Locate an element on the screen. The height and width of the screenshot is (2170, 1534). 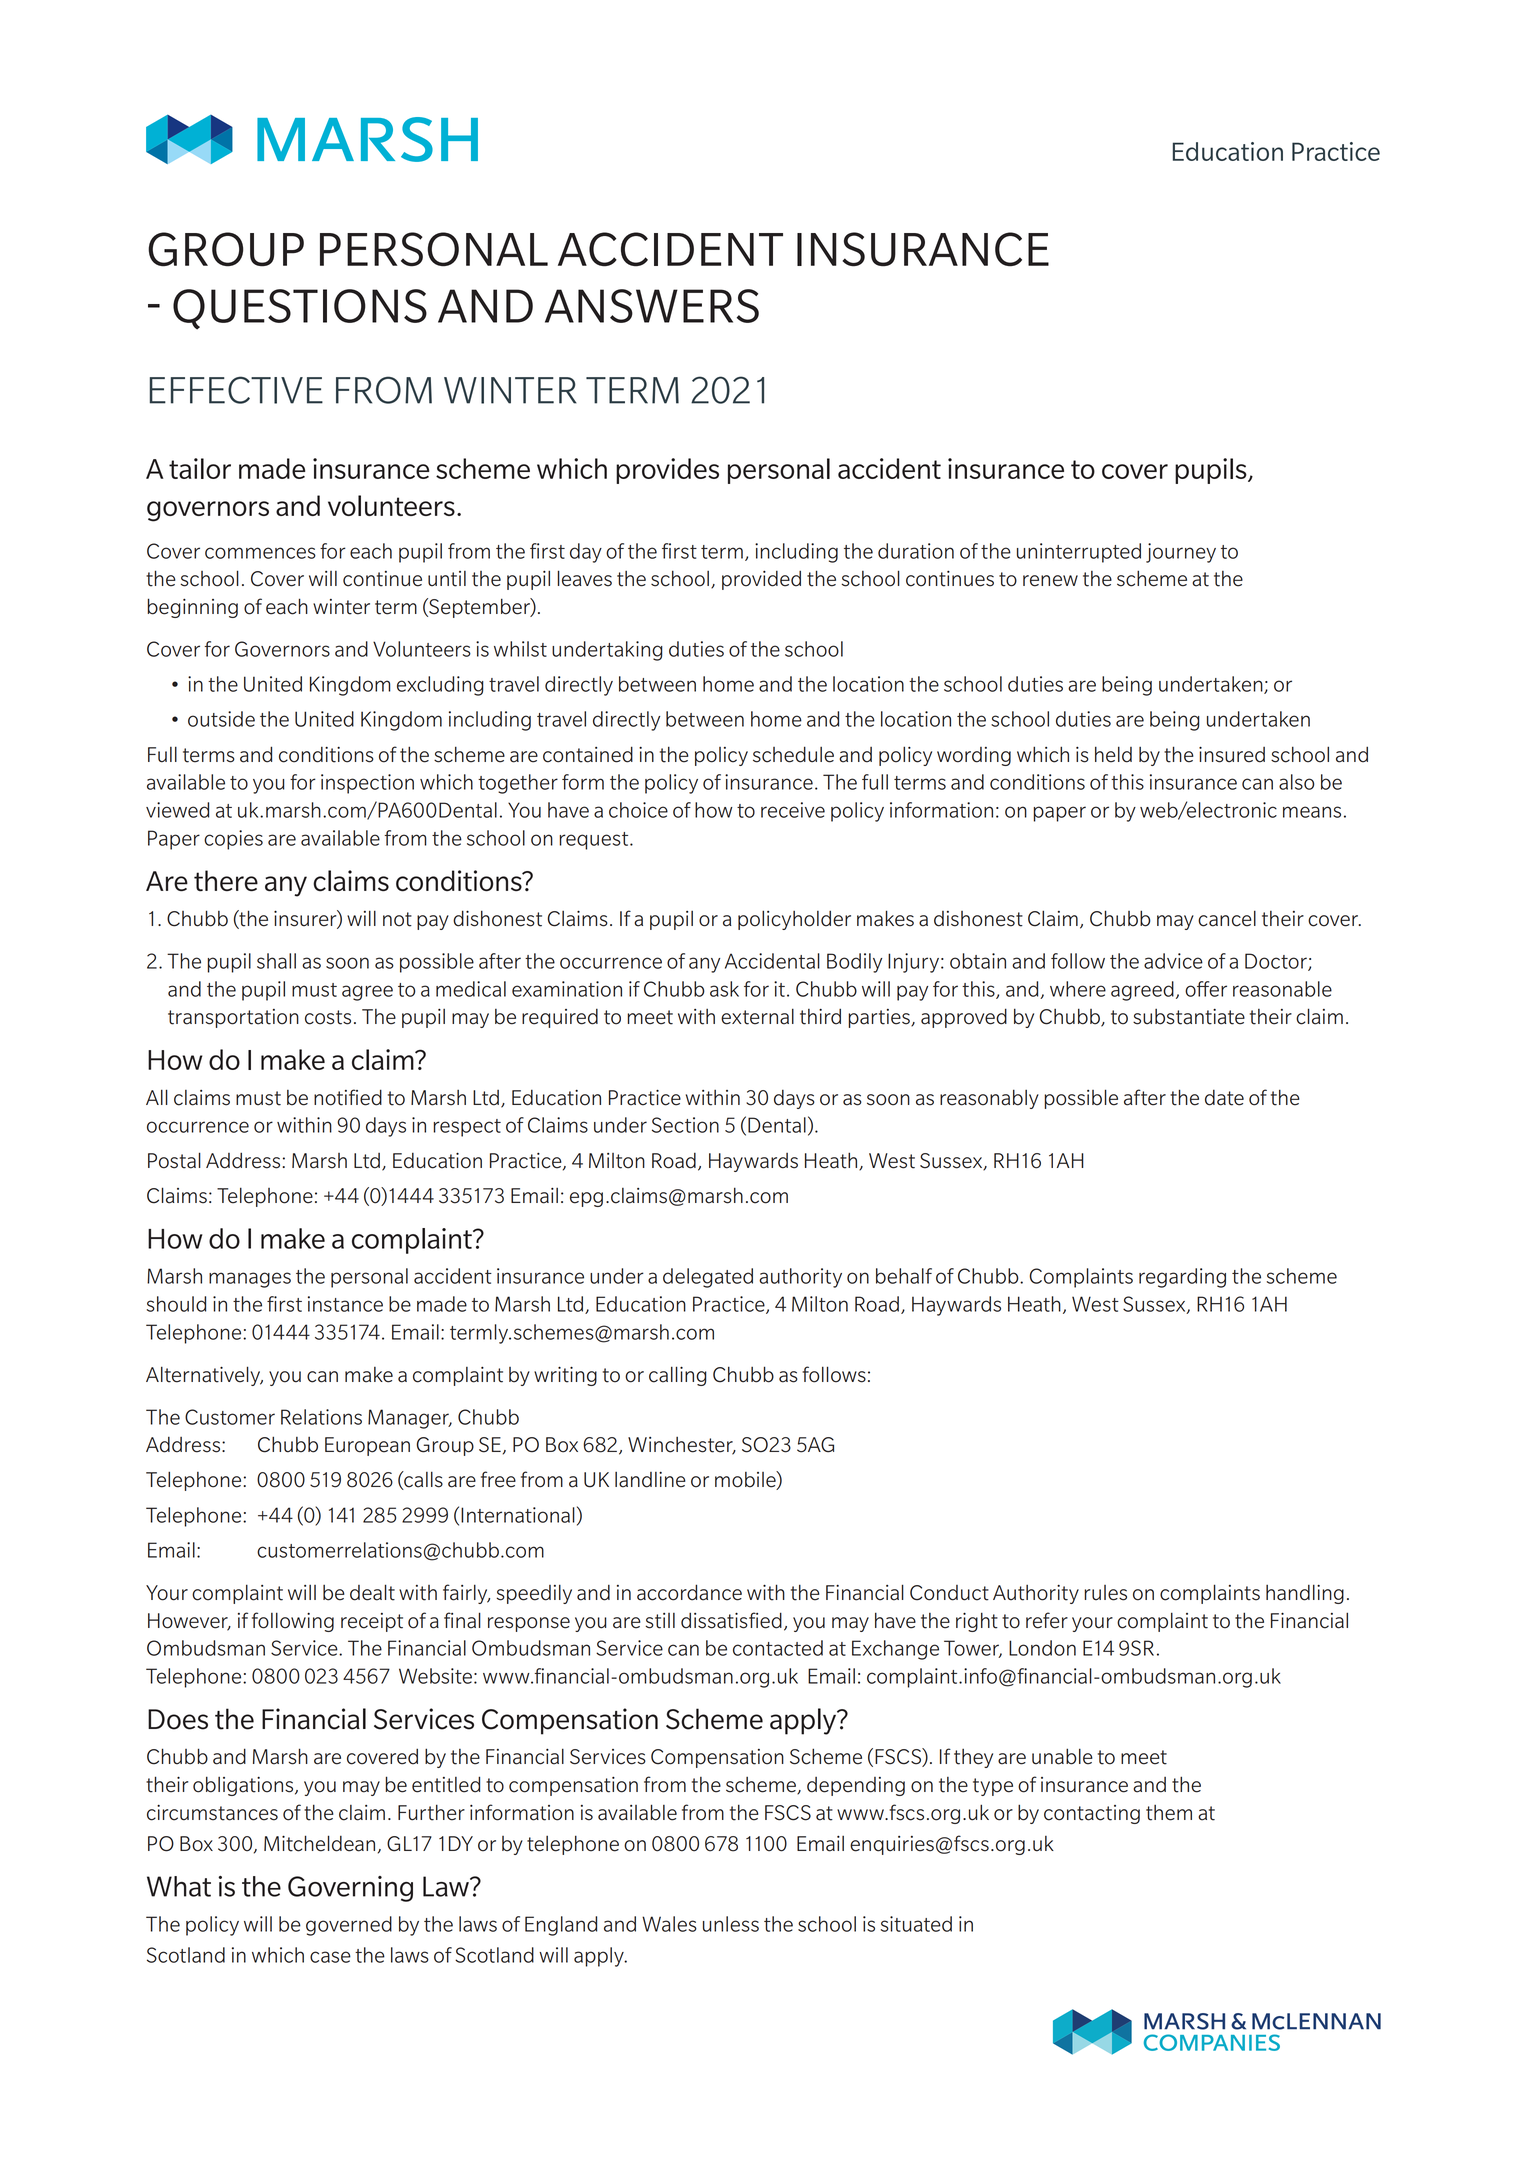
them is located at coordinates (1169, 1813).
